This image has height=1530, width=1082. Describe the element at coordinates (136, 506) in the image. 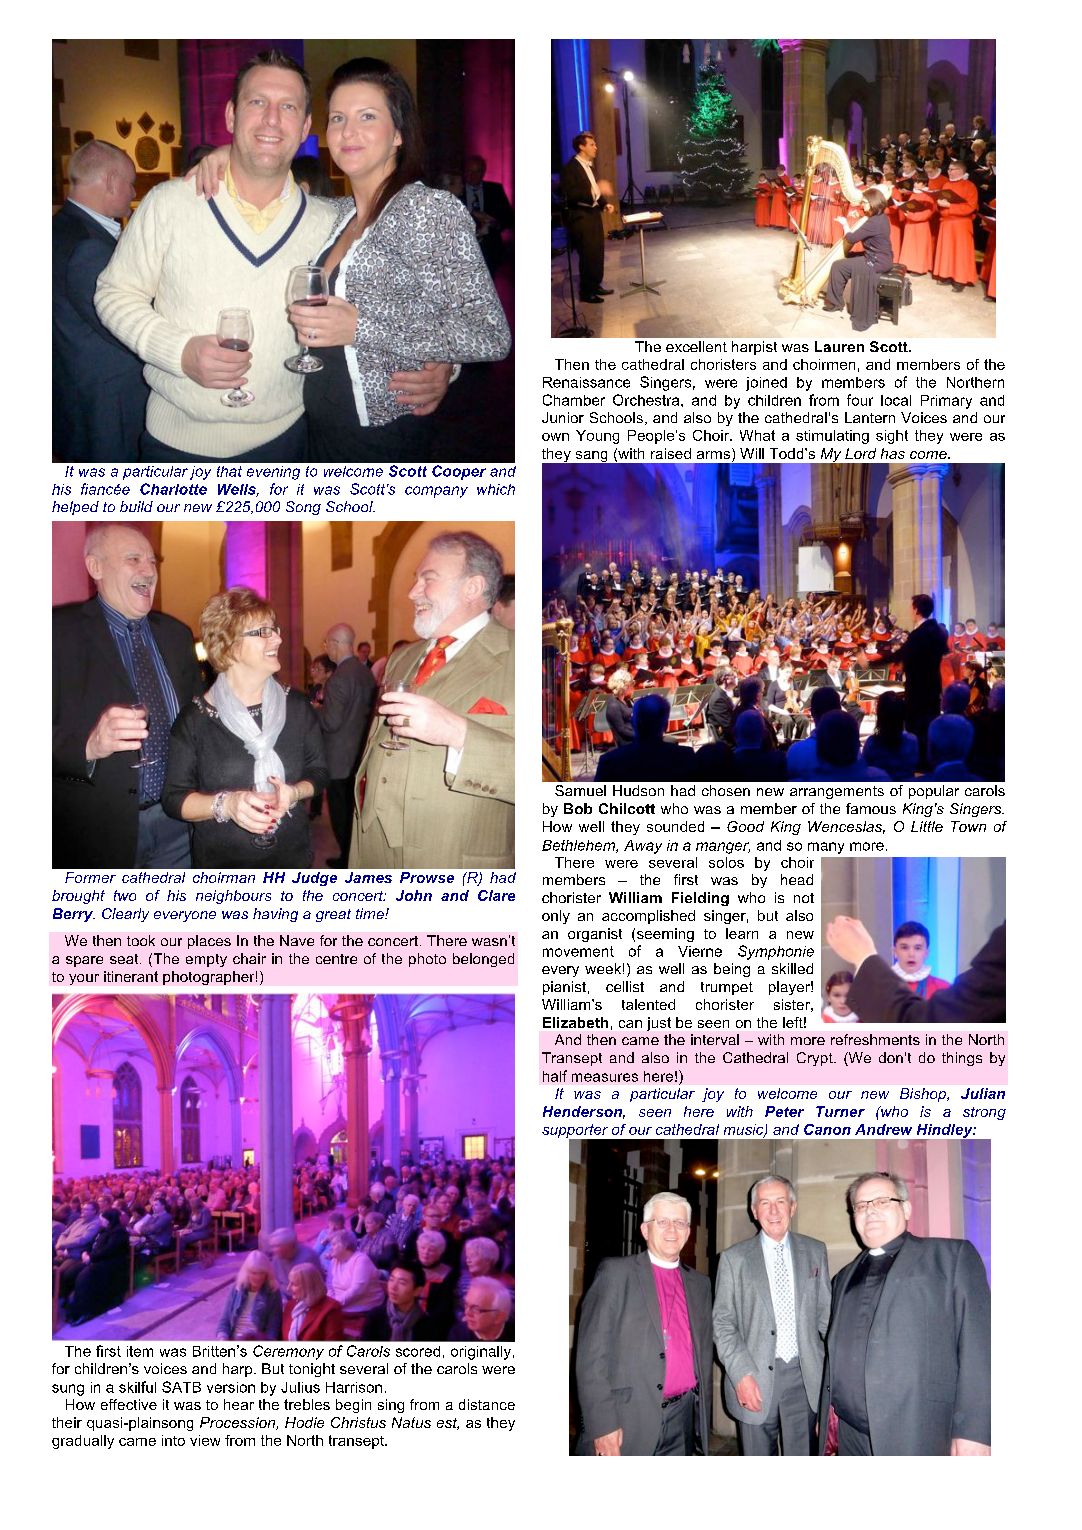

I see `build` at that location.
